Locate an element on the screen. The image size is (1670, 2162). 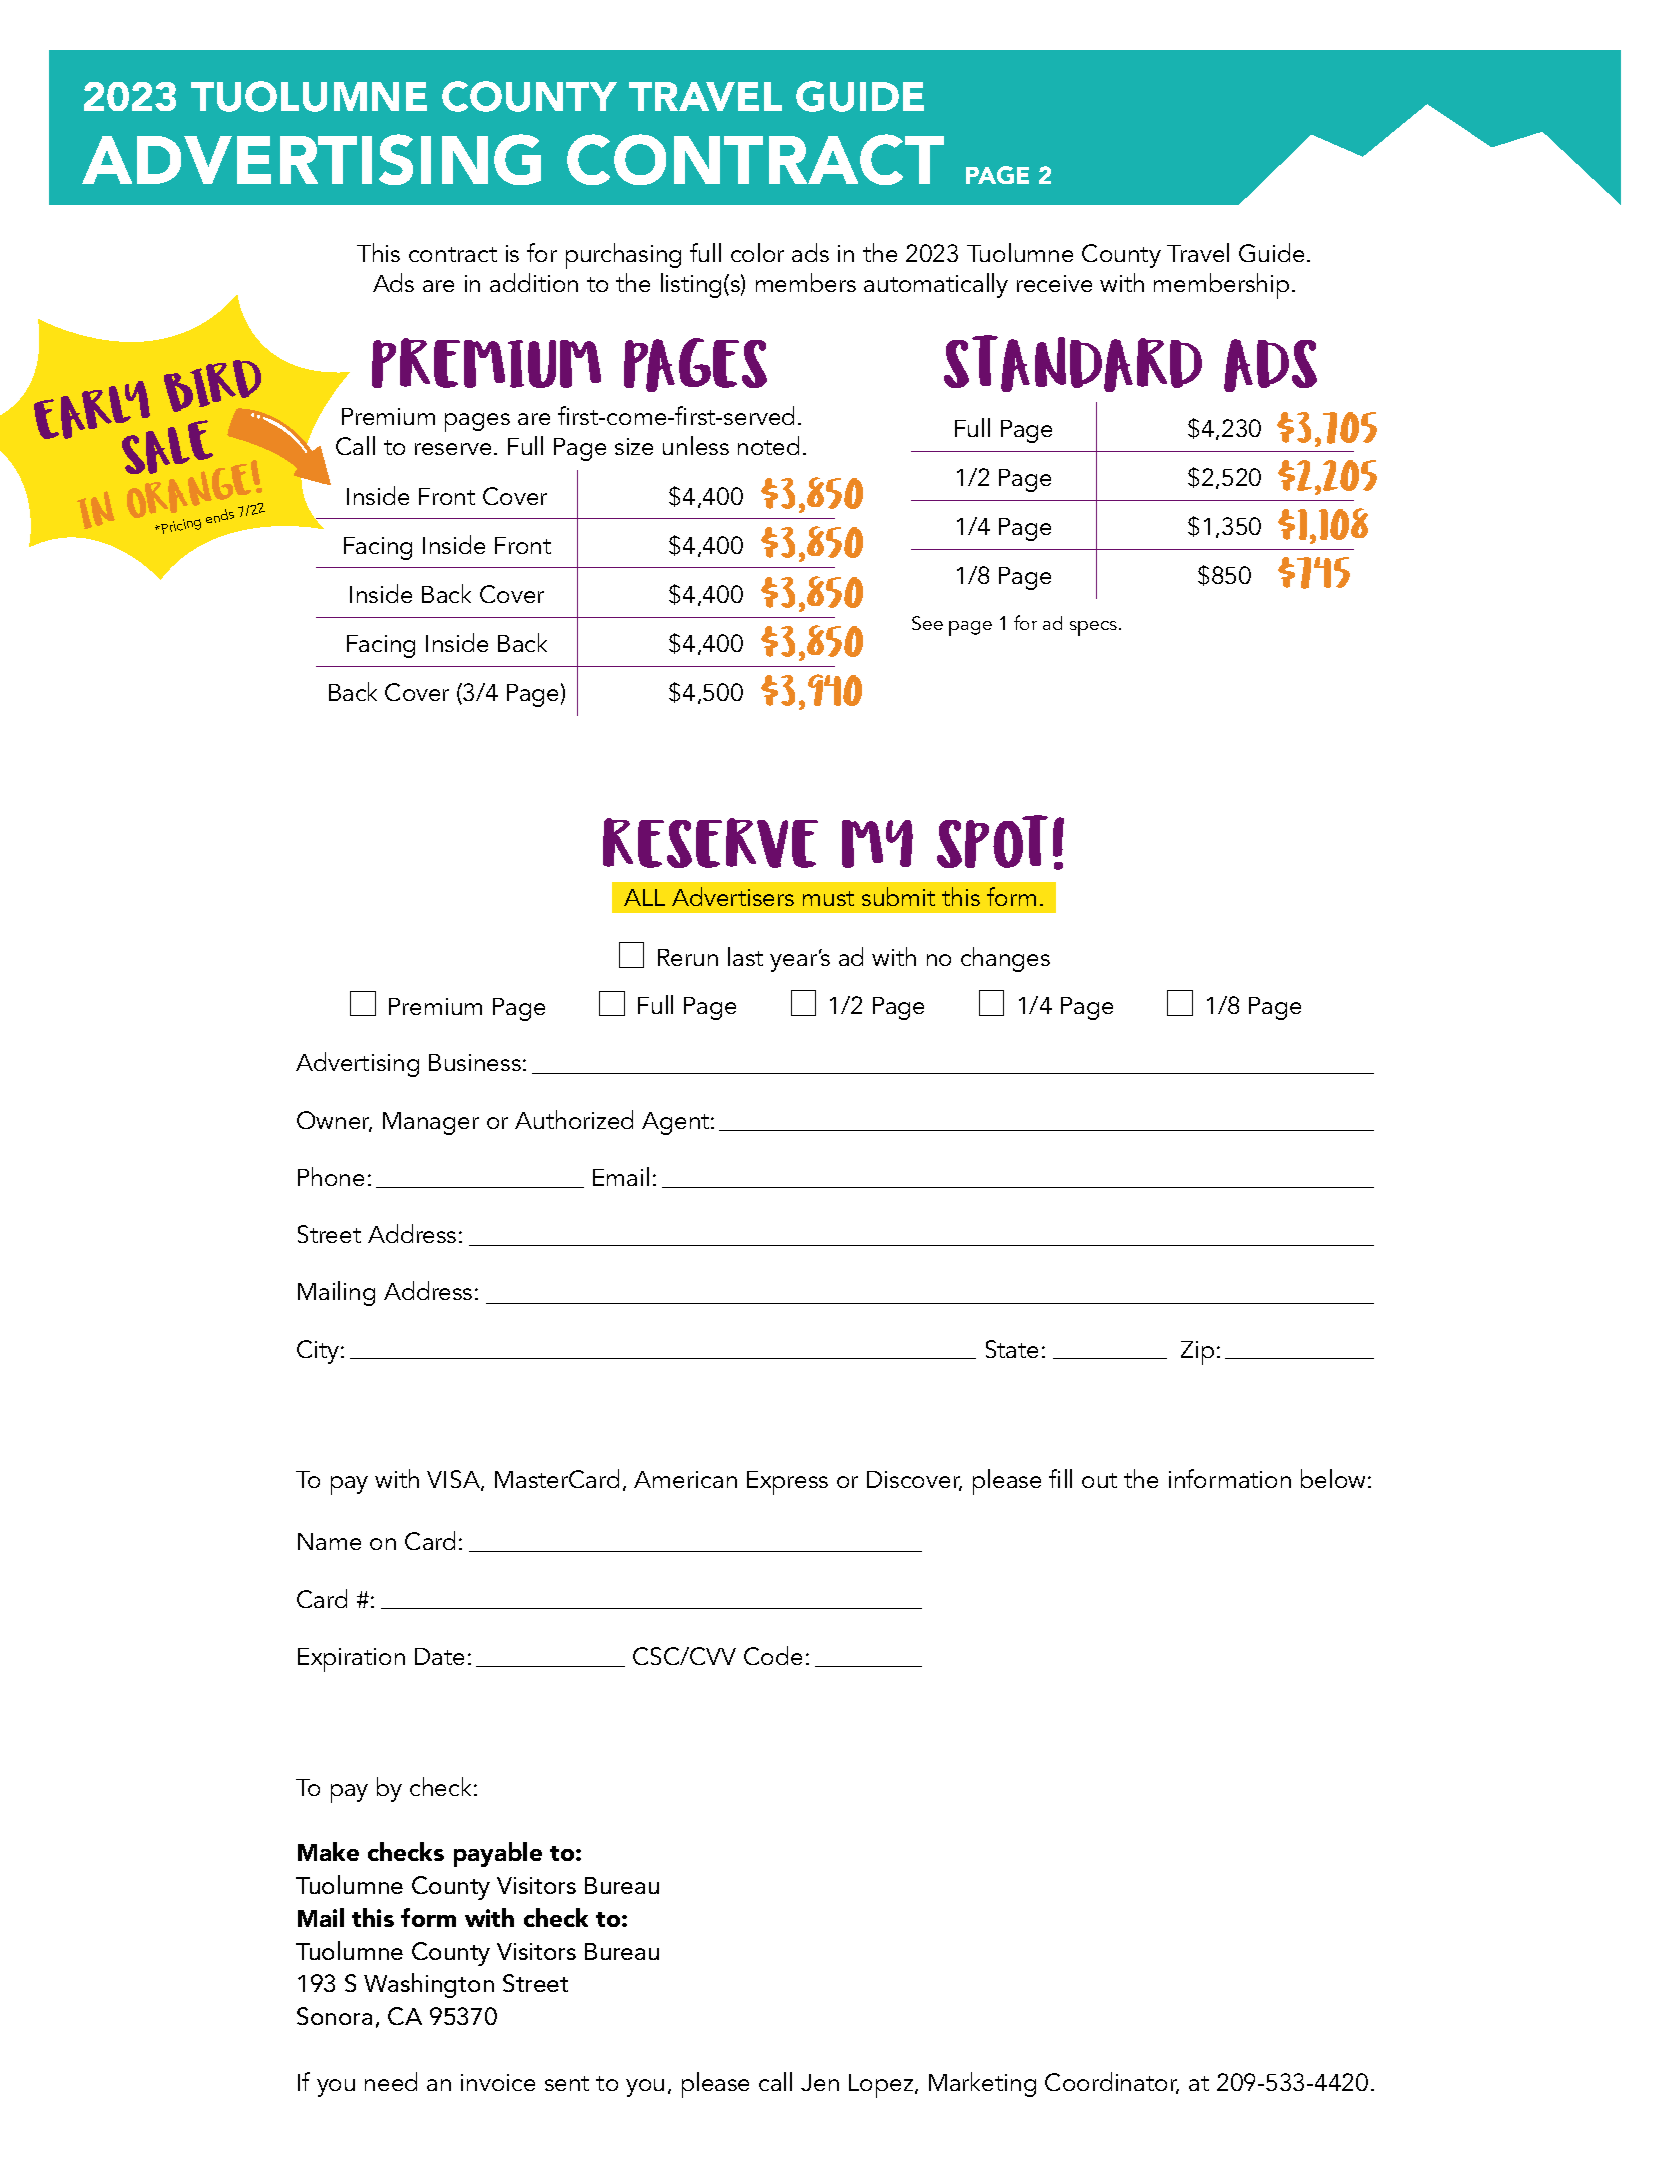
VISA is located at coordinates (454, 1480).
